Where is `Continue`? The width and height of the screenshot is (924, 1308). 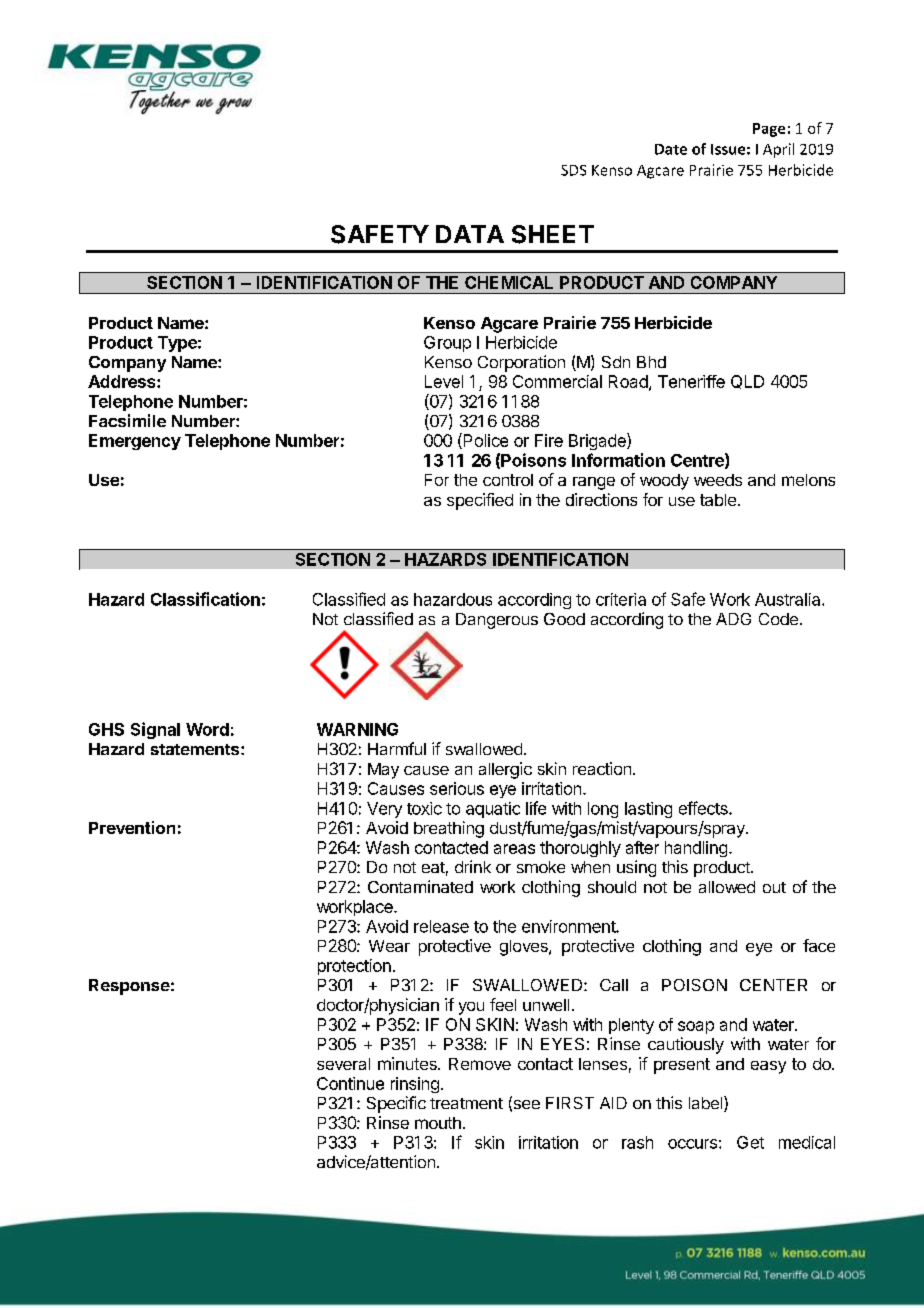
Continue is located at coordinates (350, 1083).
